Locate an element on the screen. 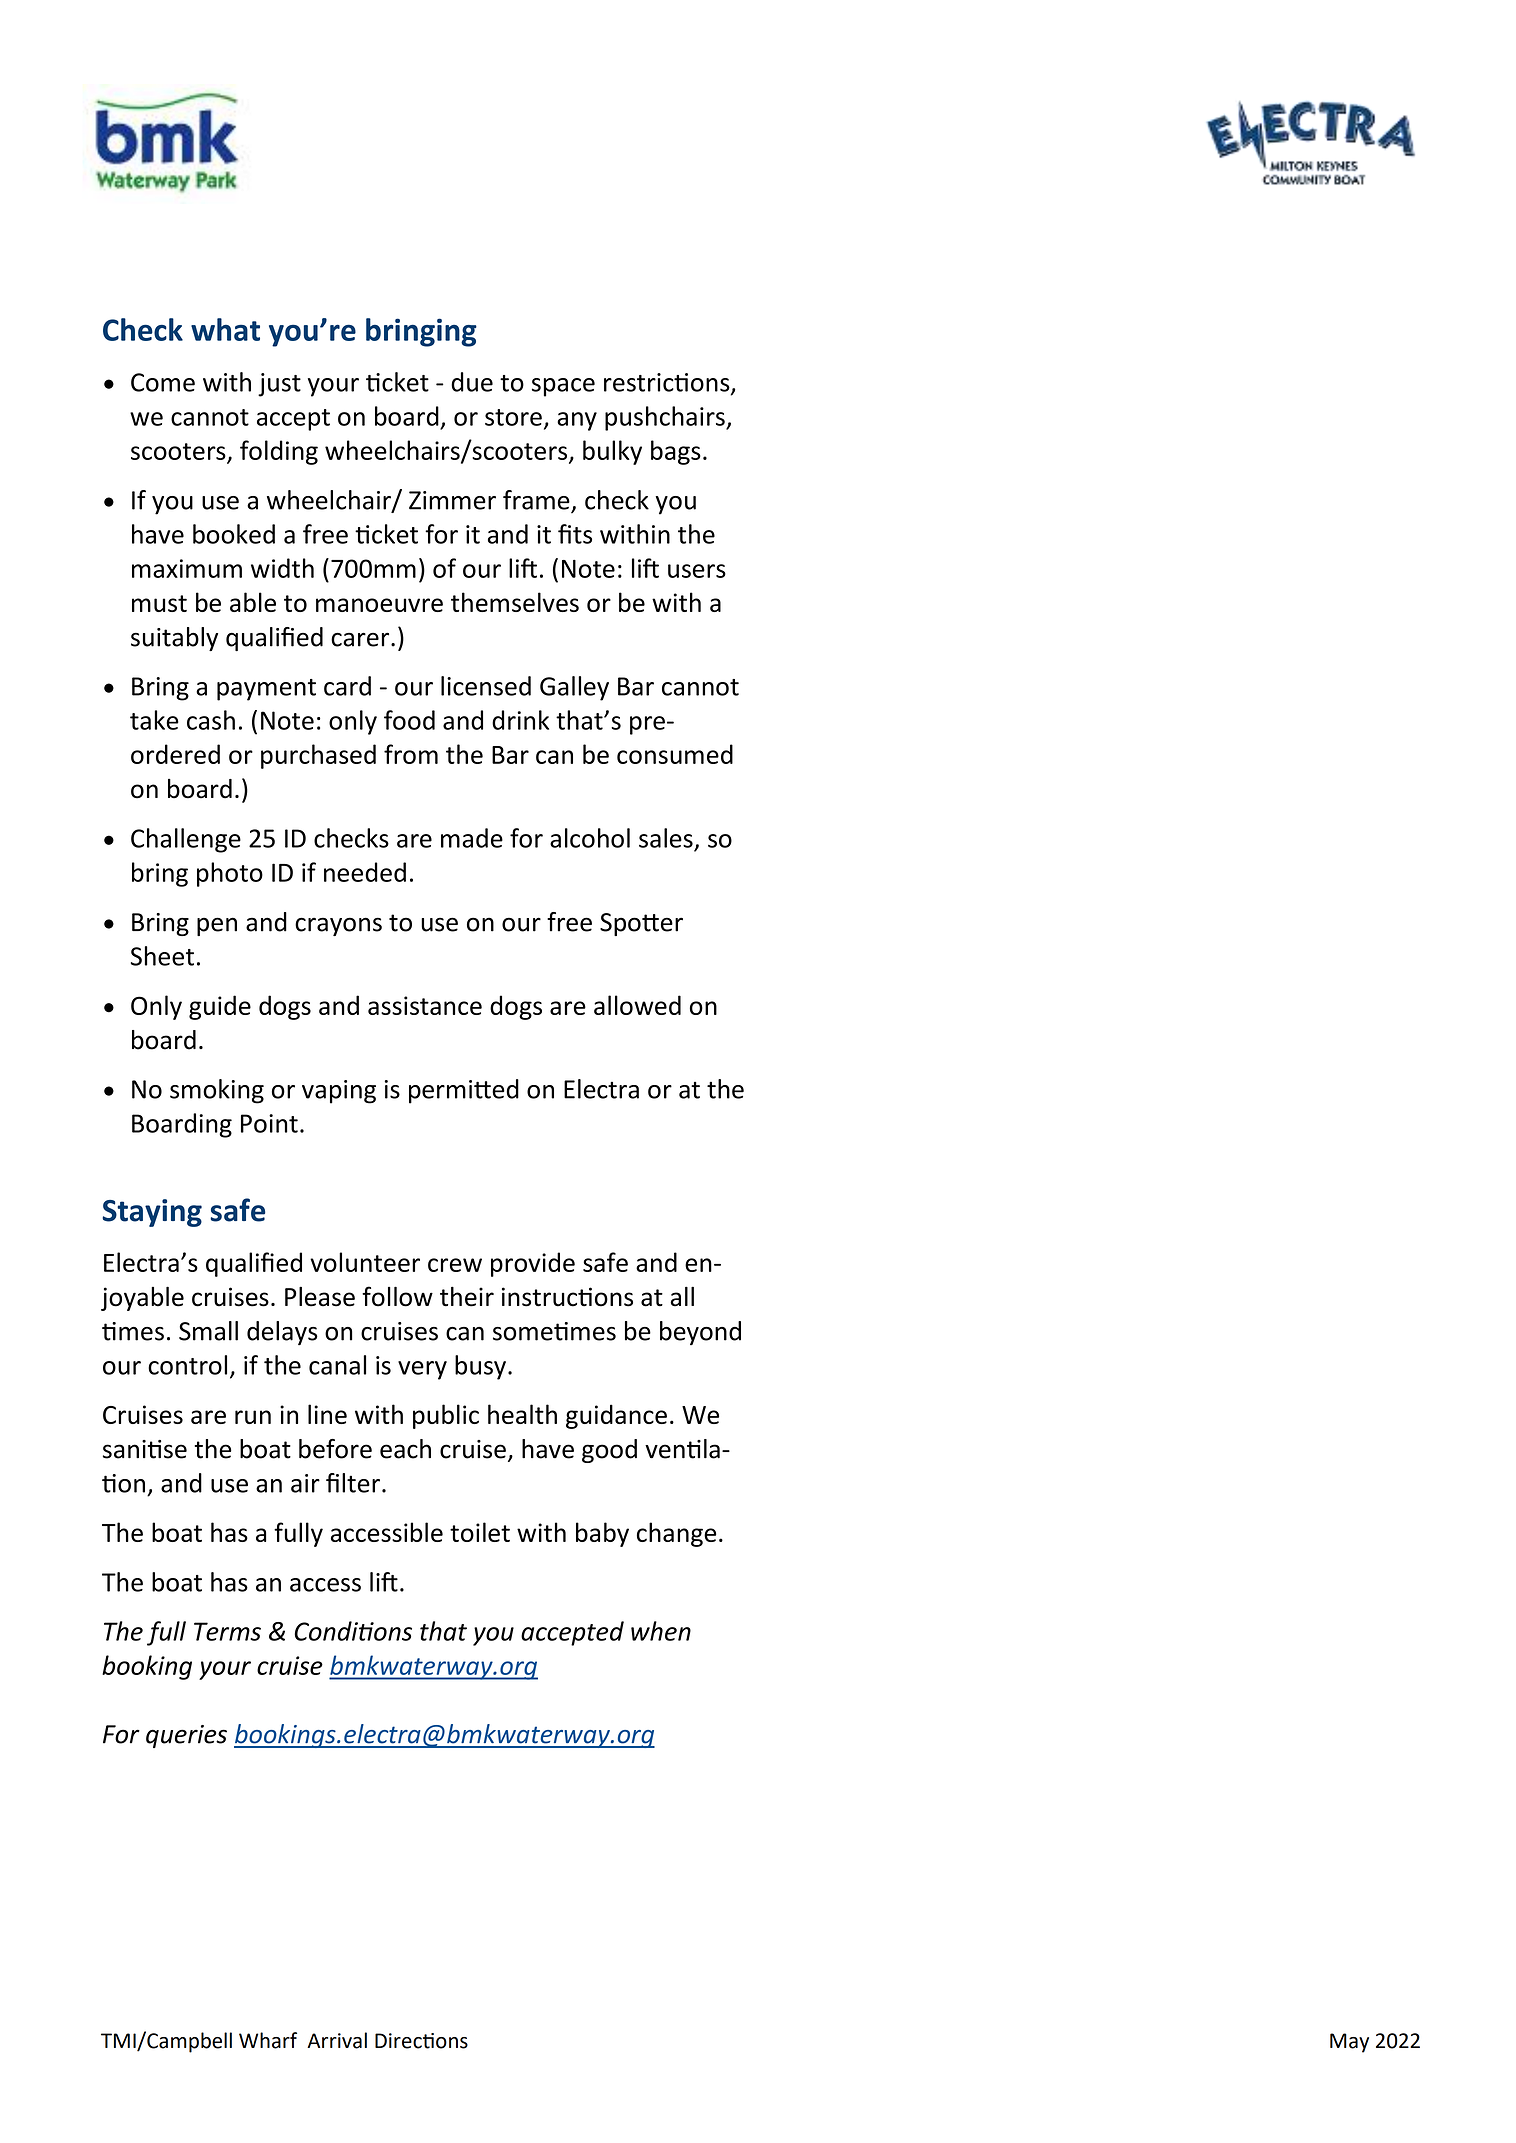 The width and height of the screenshot is (1516, 2143). users is located at coordinates (697, 571).
